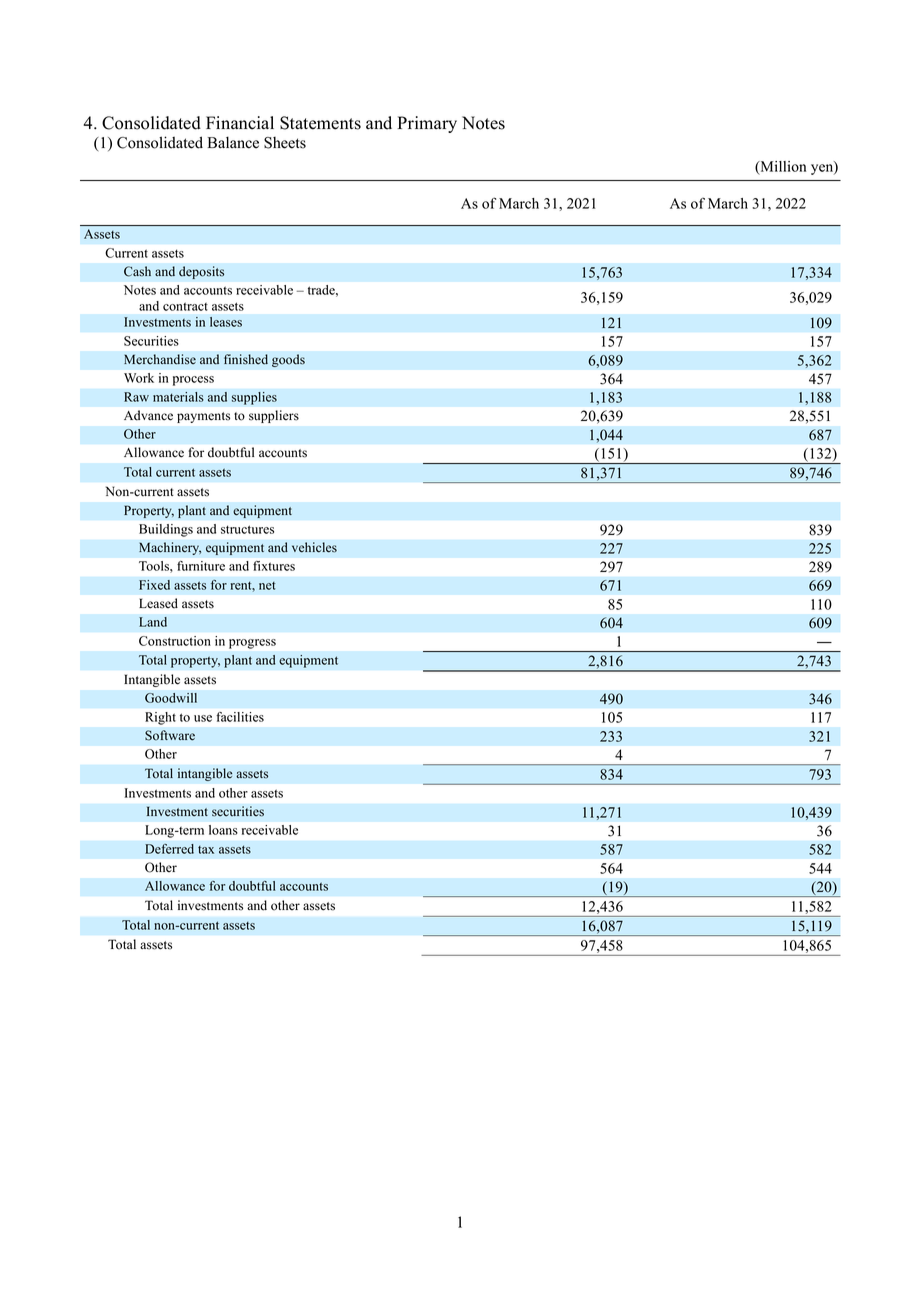 Image resolution: width=924 pixels, height=1308 pixels. I want to click on Sheets, so click(285, 143).
